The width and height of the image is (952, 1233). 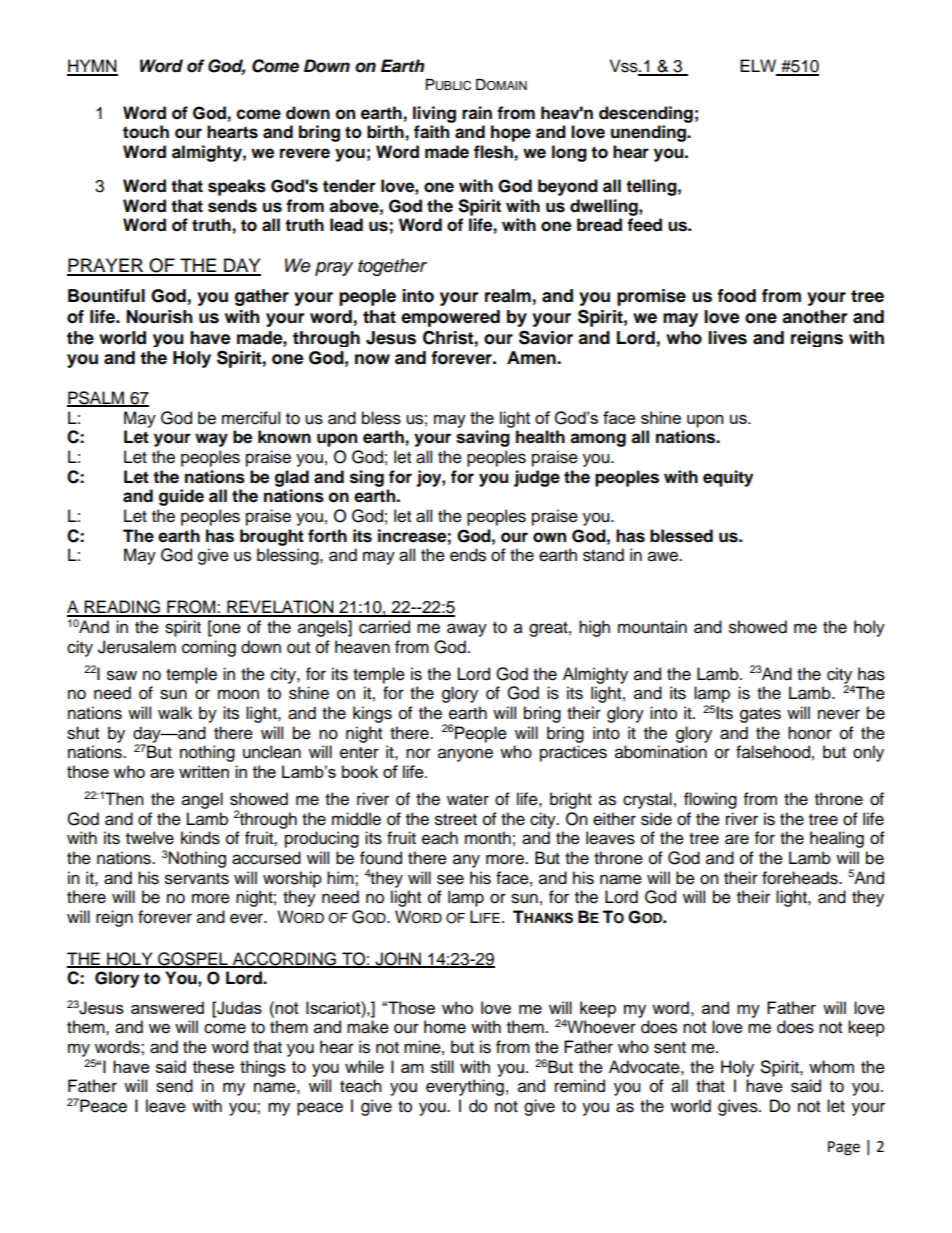 I want to click on foreheads, so click(x=801, y=878).
